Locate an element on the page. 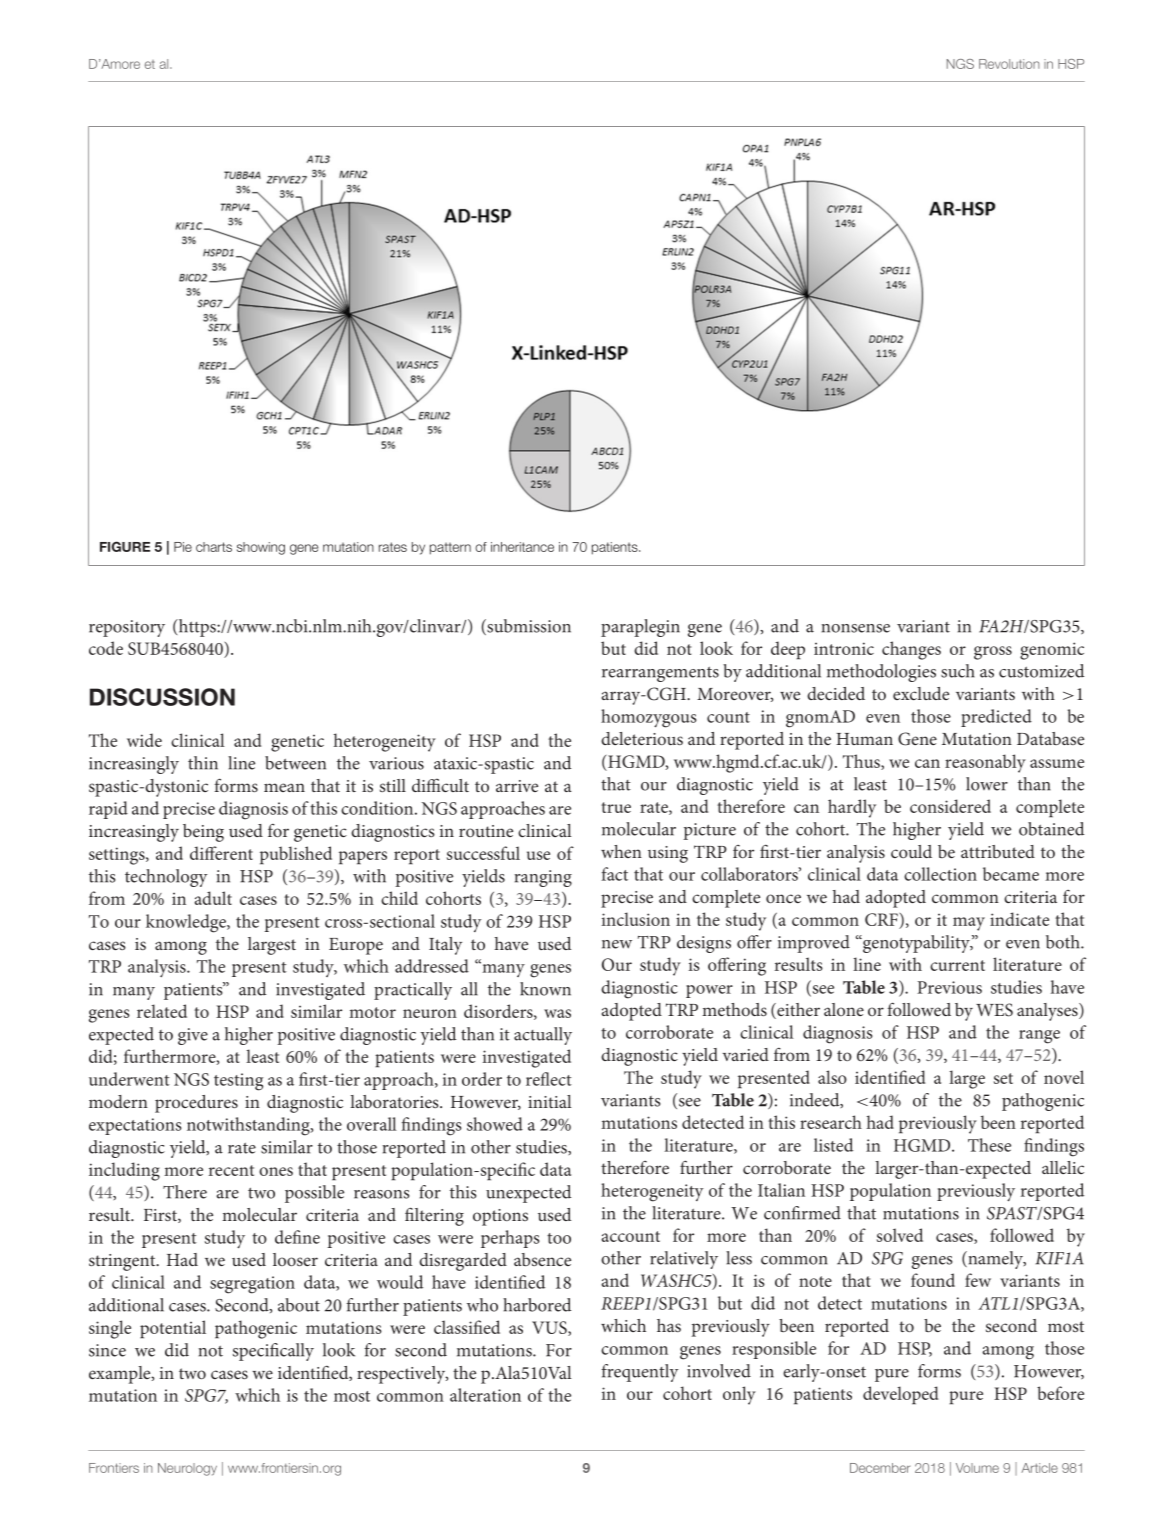  Revolution is located at coordinates (1009, 64).
